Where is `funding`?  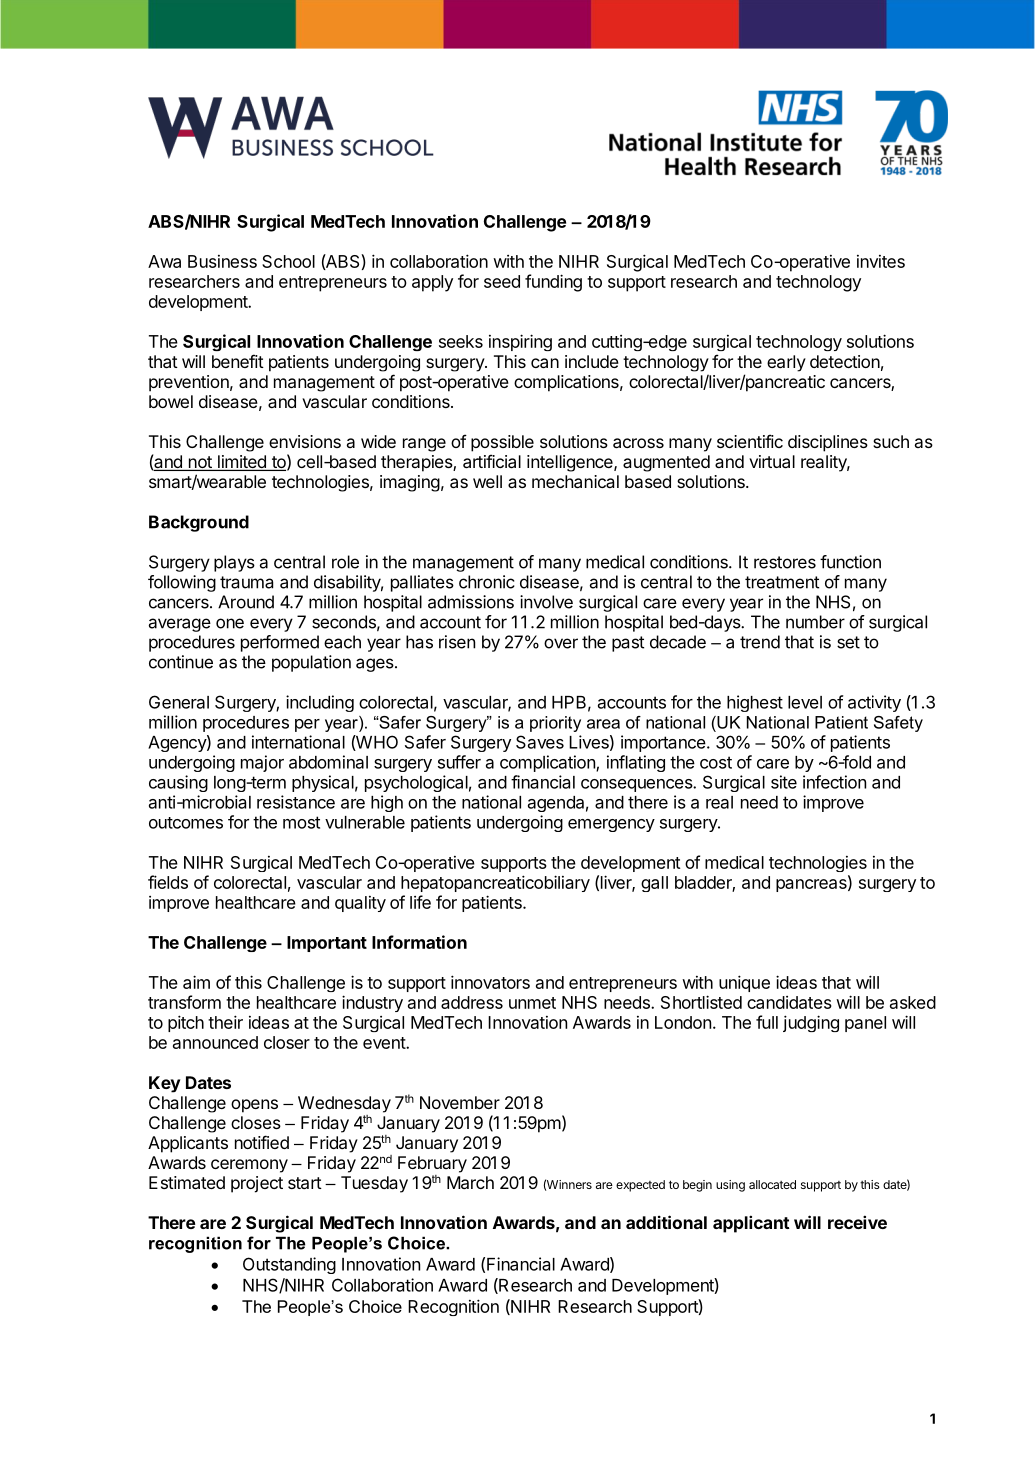
funding is located at coordinates (553, 283).
